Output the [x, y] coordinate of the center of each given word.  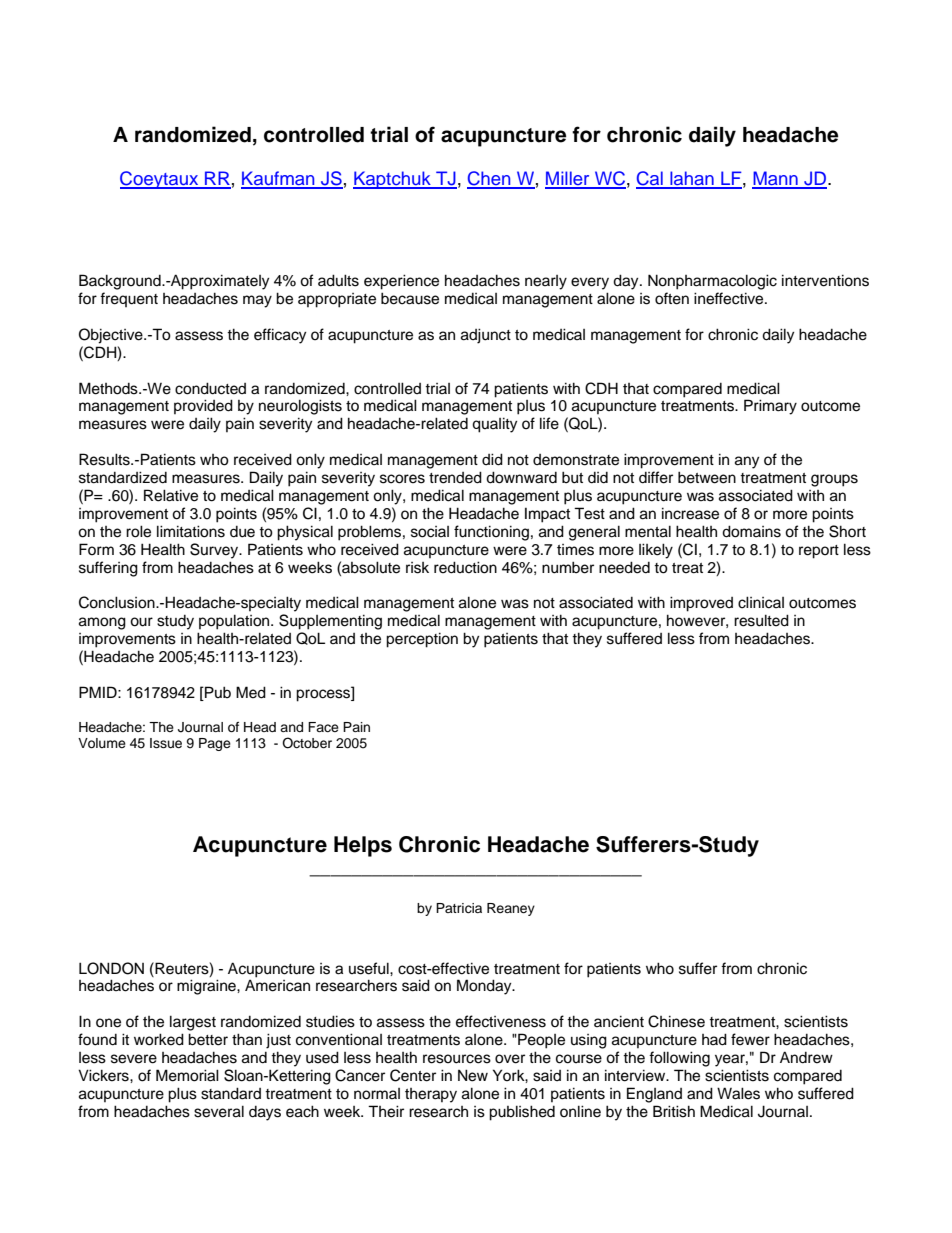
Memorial [187, 1075]
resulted [761, 620]
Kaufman [279, 179]
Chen [490, 179]
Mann [776, 179]
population [235, 622]
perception [422, 640]
